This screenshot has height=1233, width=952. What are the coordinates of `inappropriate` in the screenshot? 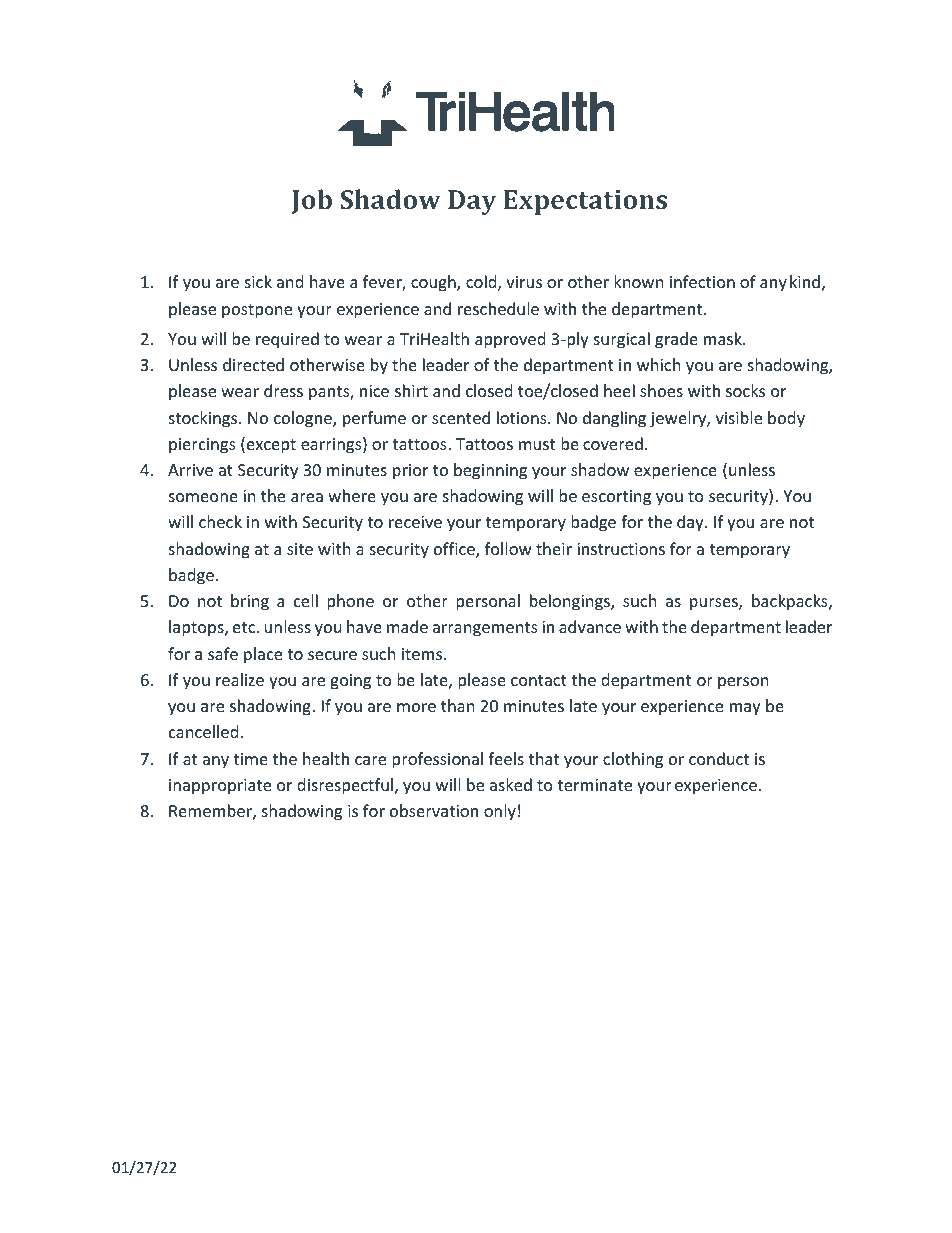 It's located at (220, 787).
